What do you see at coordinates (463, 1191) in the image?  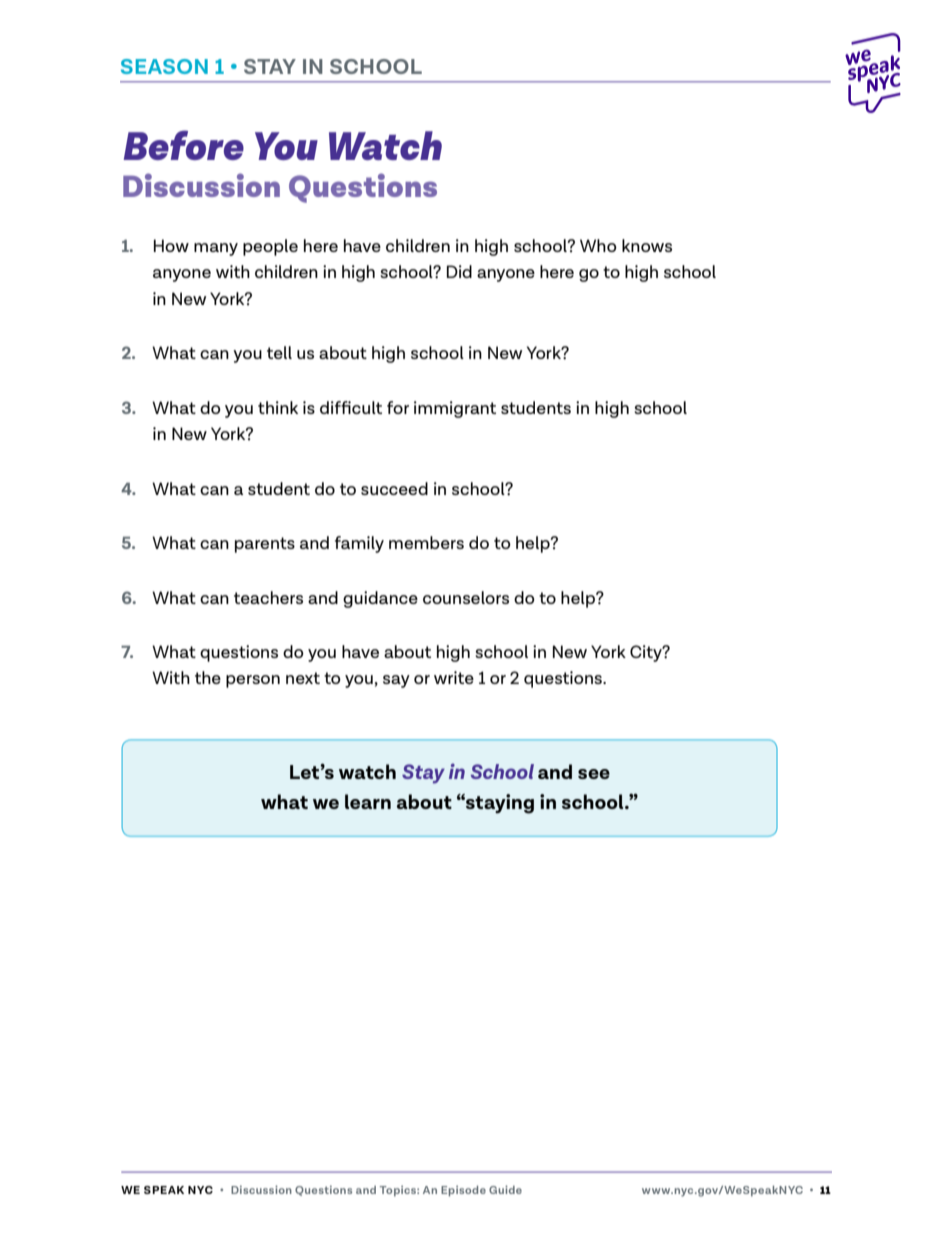 I see `Episode` at bounding box center [463, 1191].
